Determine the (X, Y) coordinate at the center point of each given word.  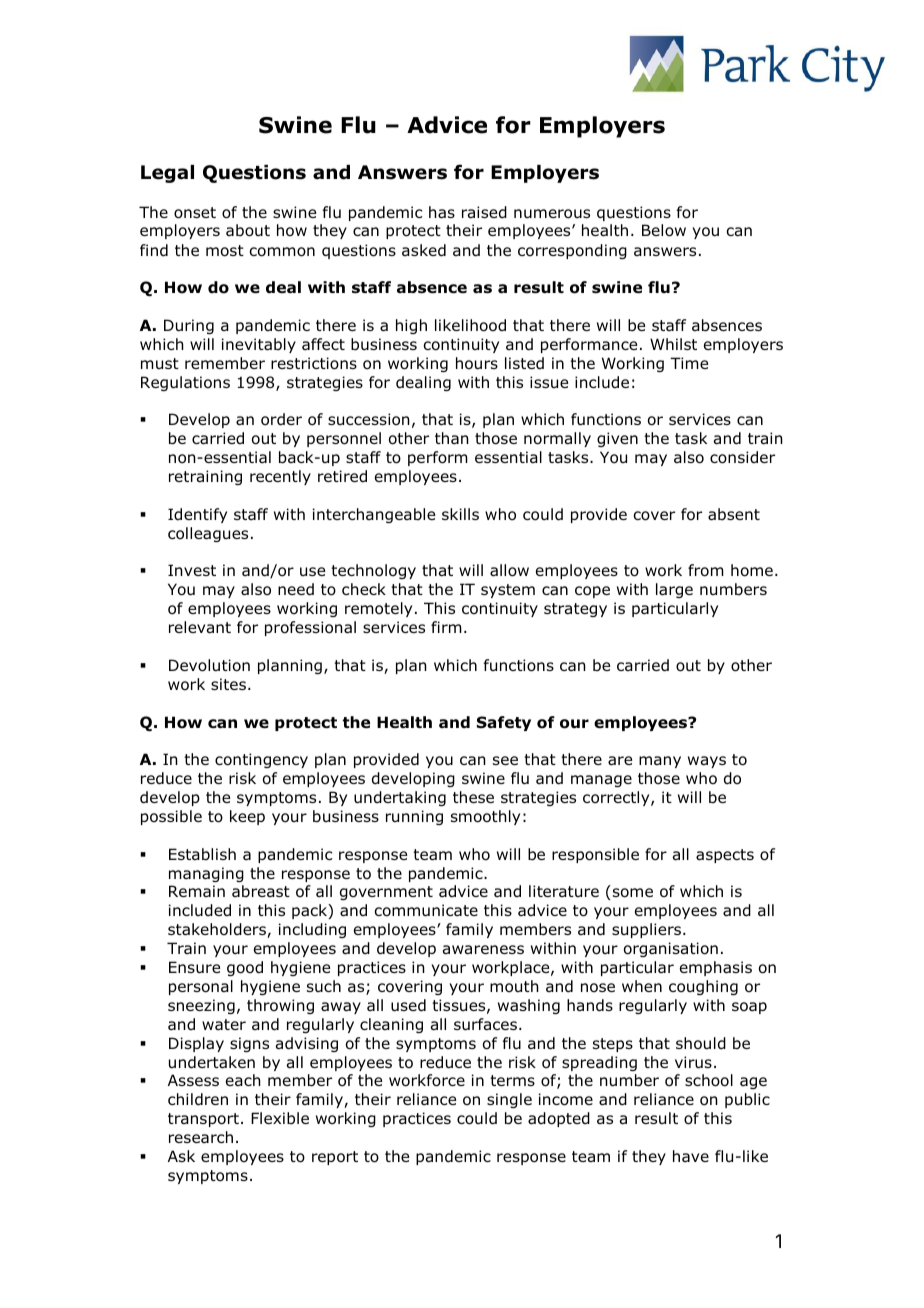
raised (484, 212)
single (509, 1100)
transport (203, 1120)
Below (664, 230)
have (691, 1156)
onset (195, 213)
